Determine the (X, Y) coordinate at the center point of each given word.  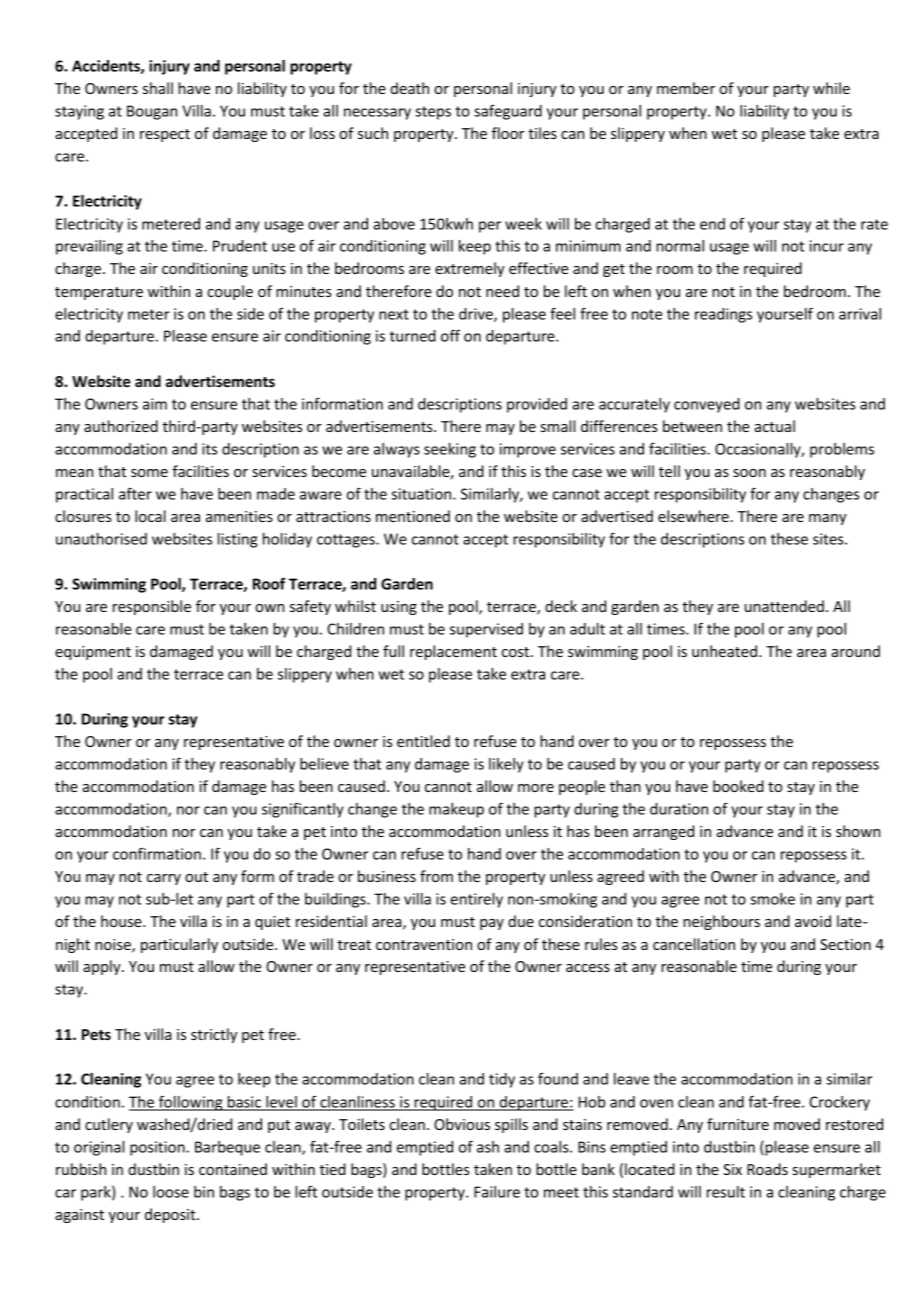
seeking (450, 450)
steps (433, 113)
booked (738, 786)
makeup (456, 810)
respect (165, 135)
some (149, 473)
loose (171, 1192)
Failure (497, 1192)
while (831, 88)
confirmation (157, 853)
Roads (767, 1169)
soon (749, 473)
